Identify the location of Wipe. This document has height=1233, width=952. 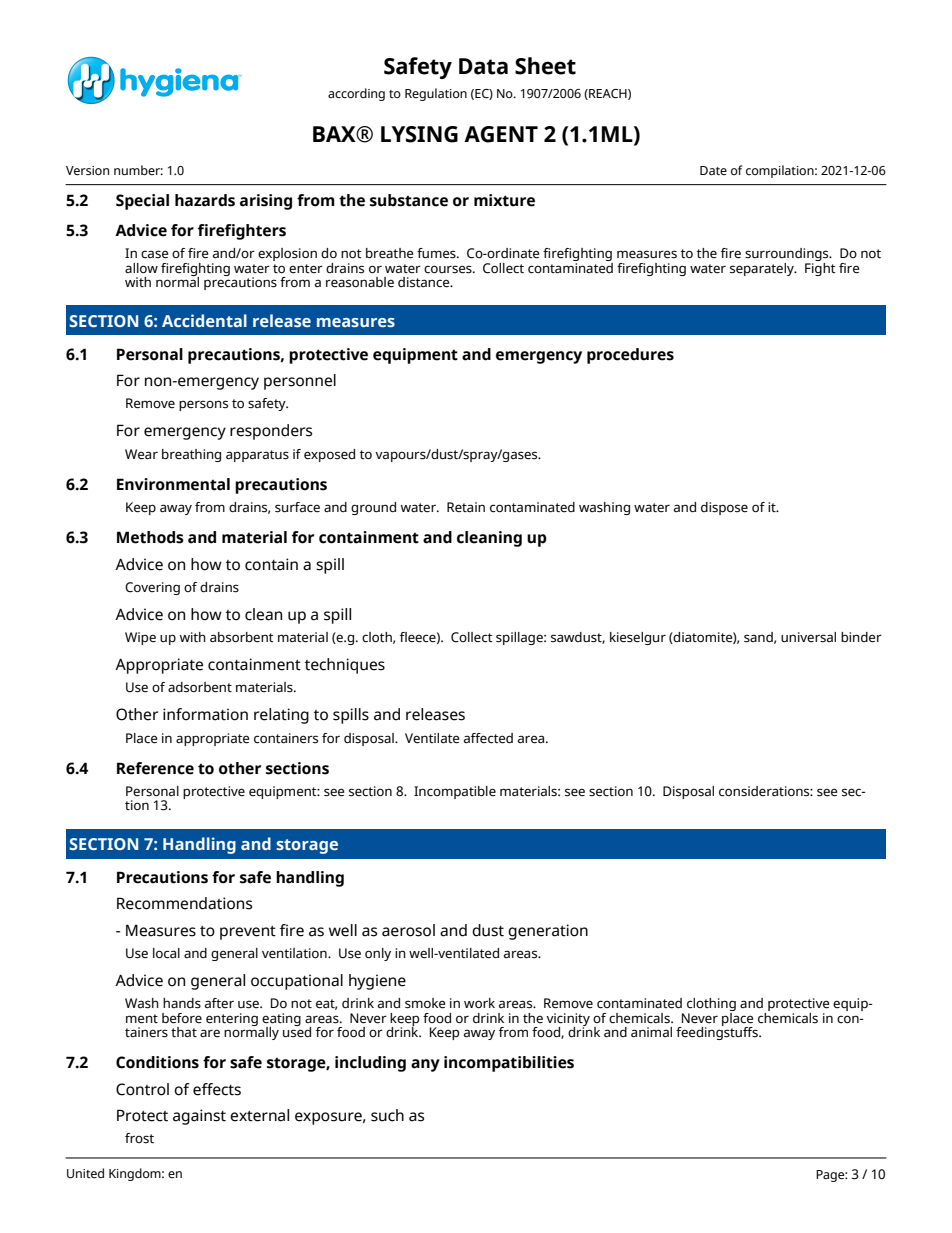
(140, 638).
